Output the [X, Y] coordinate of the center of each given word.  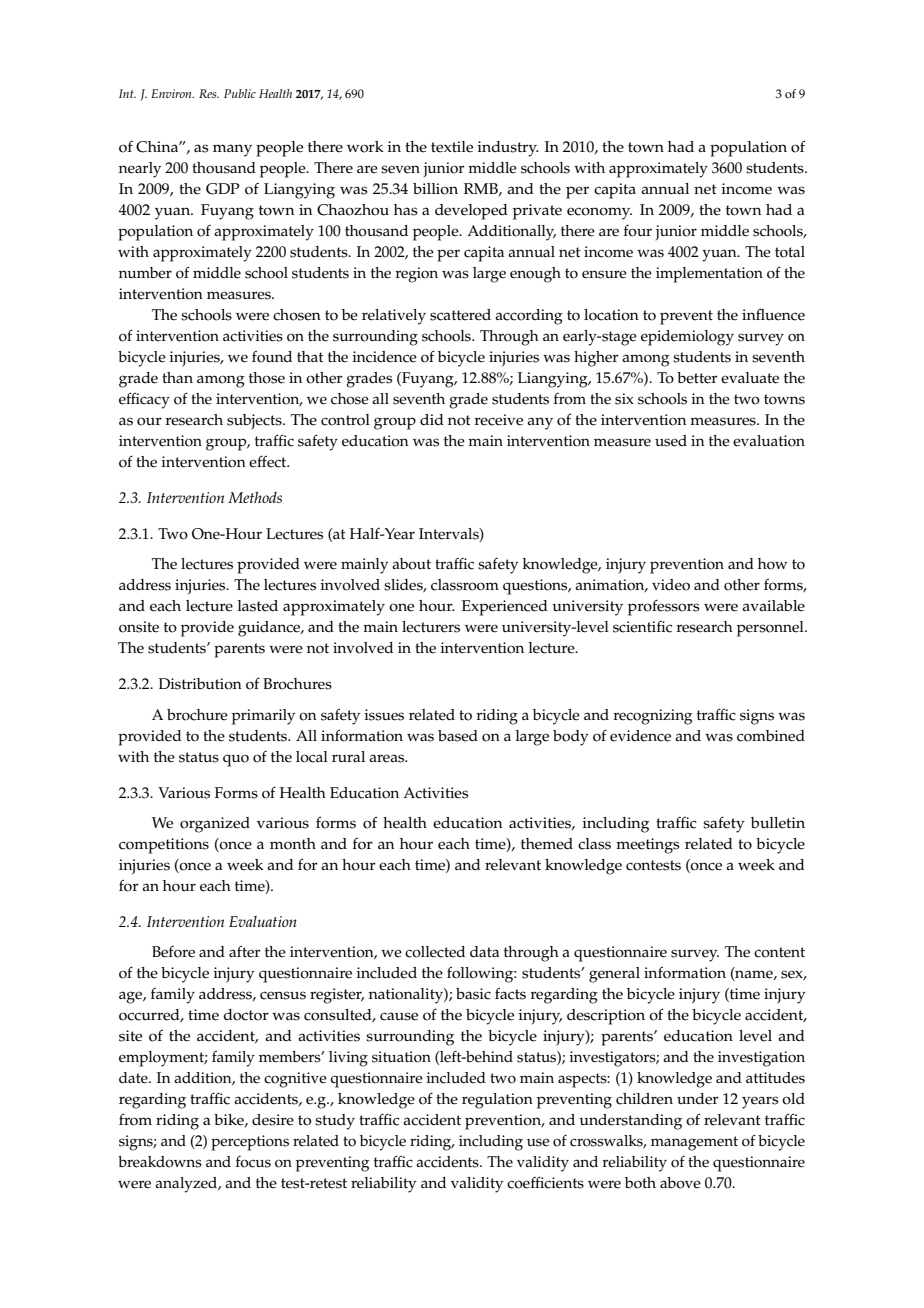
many [232, 150]
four [638, 231]
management [694, 1143]
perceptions [250, 1143]
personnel [771, 629]
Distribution [200, 684]
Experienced [505, 608]
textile [452, 147]
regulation [497, 1101]
